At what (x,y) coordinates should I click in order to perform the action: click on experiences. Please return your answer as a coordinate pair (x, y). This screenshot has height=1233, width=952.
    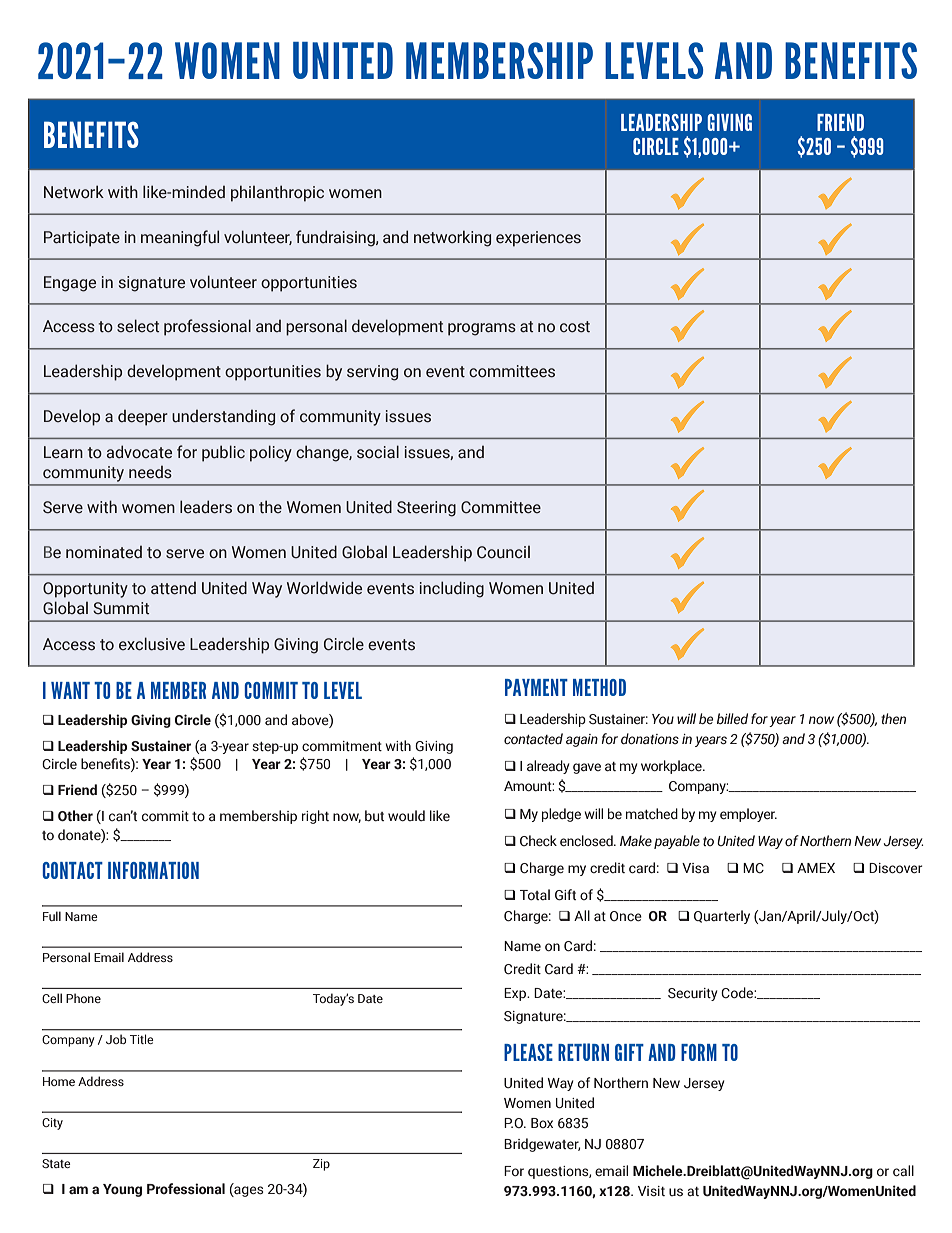
    Looking at the image, I should click on (538, 239).
